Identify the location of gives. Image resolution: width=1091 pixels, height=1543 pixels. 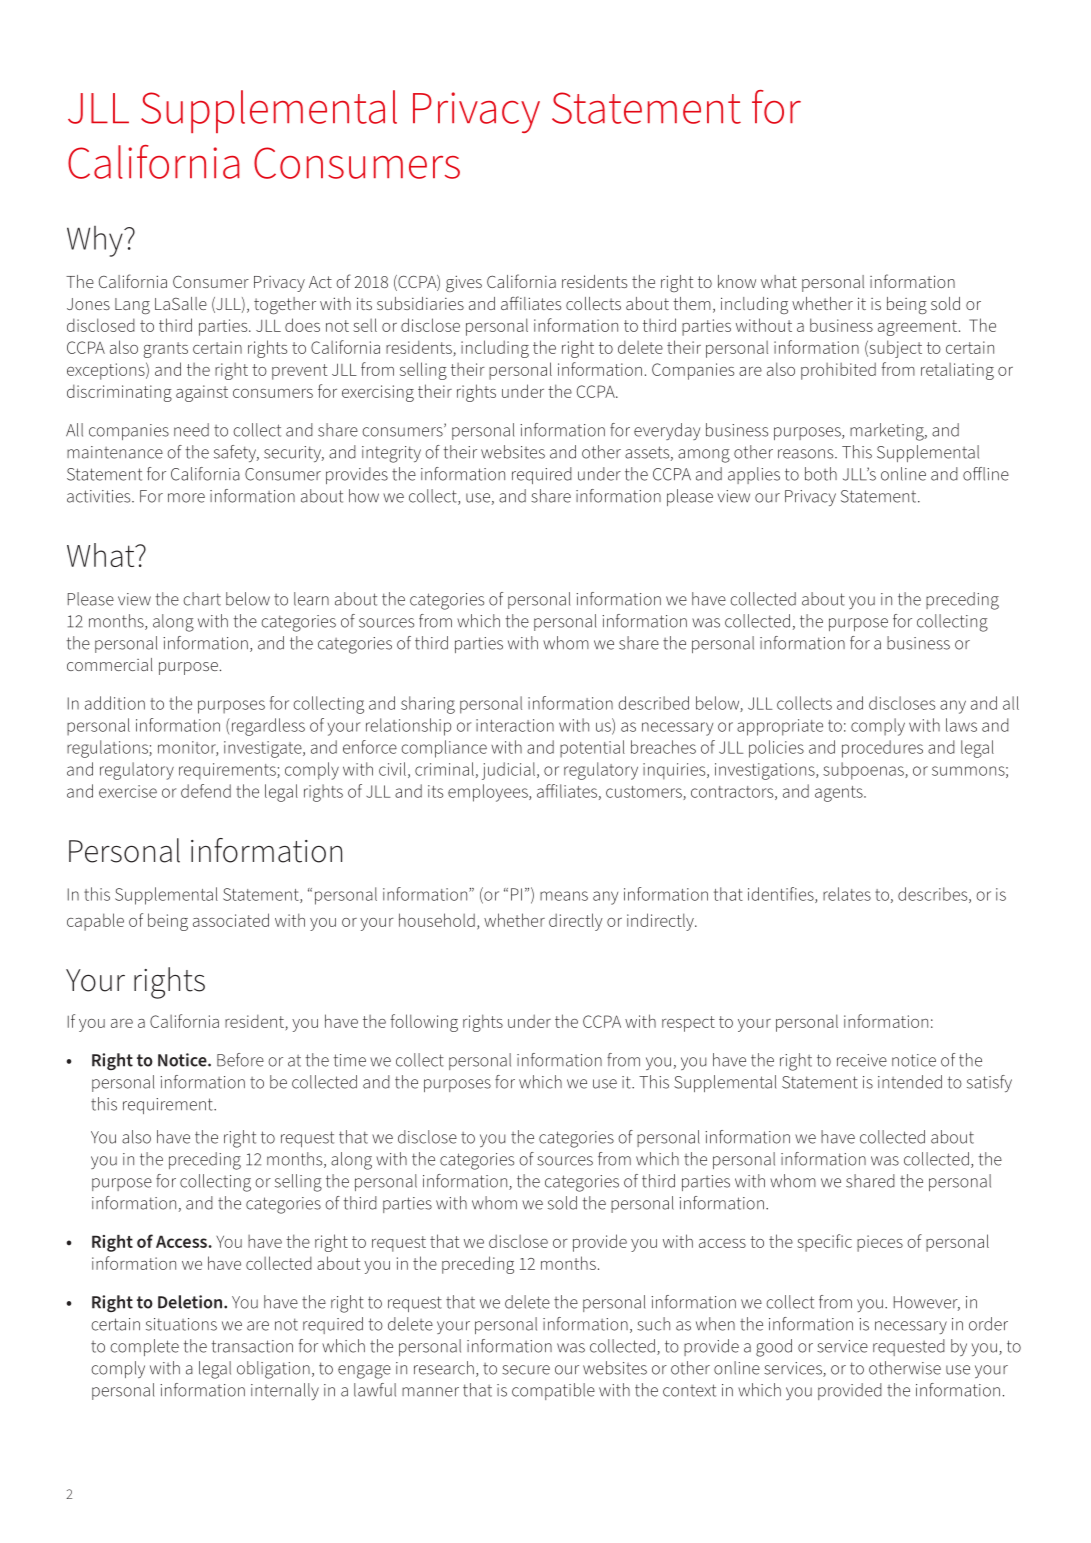
(464, 283).
